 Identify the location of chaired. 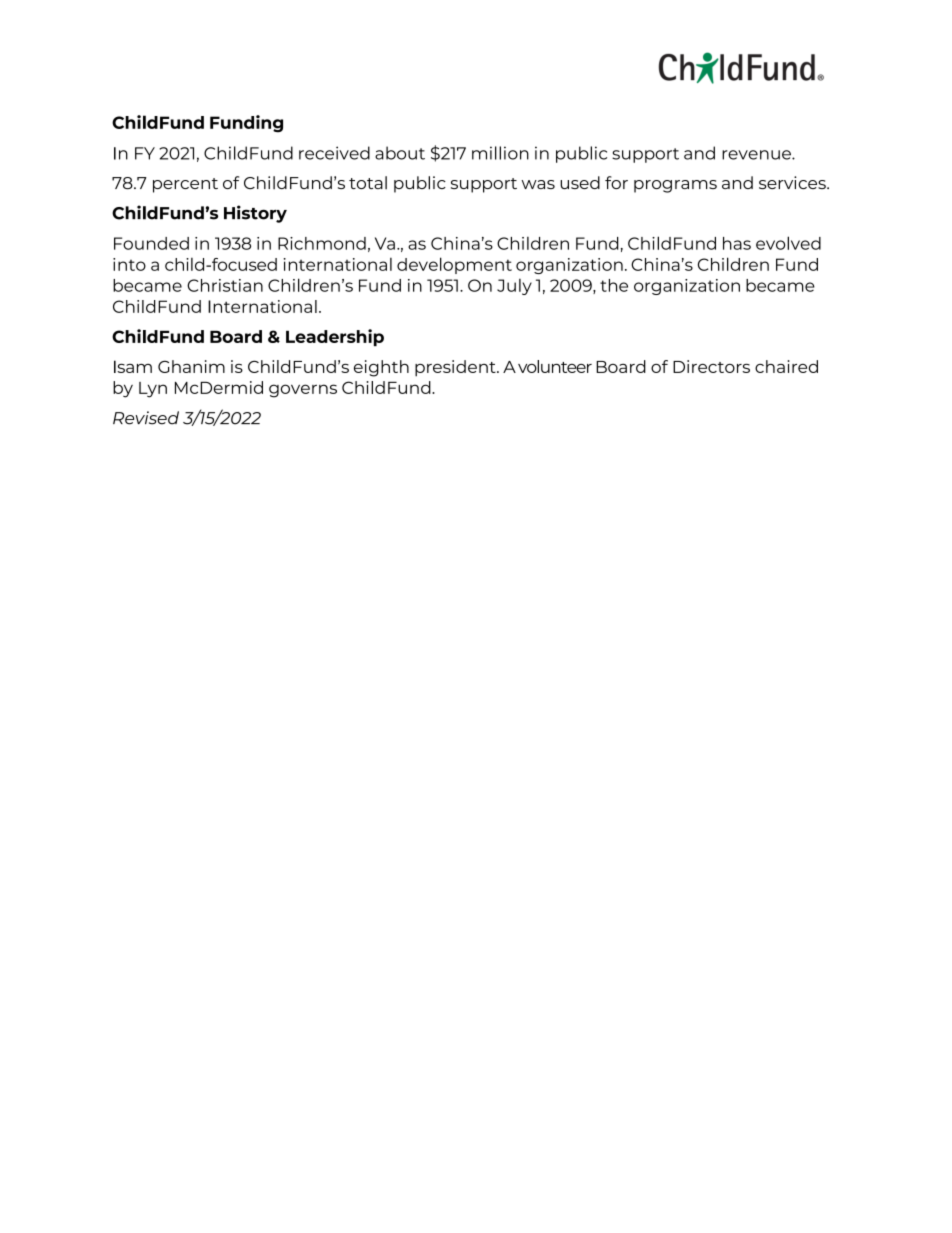
(786, 366).
